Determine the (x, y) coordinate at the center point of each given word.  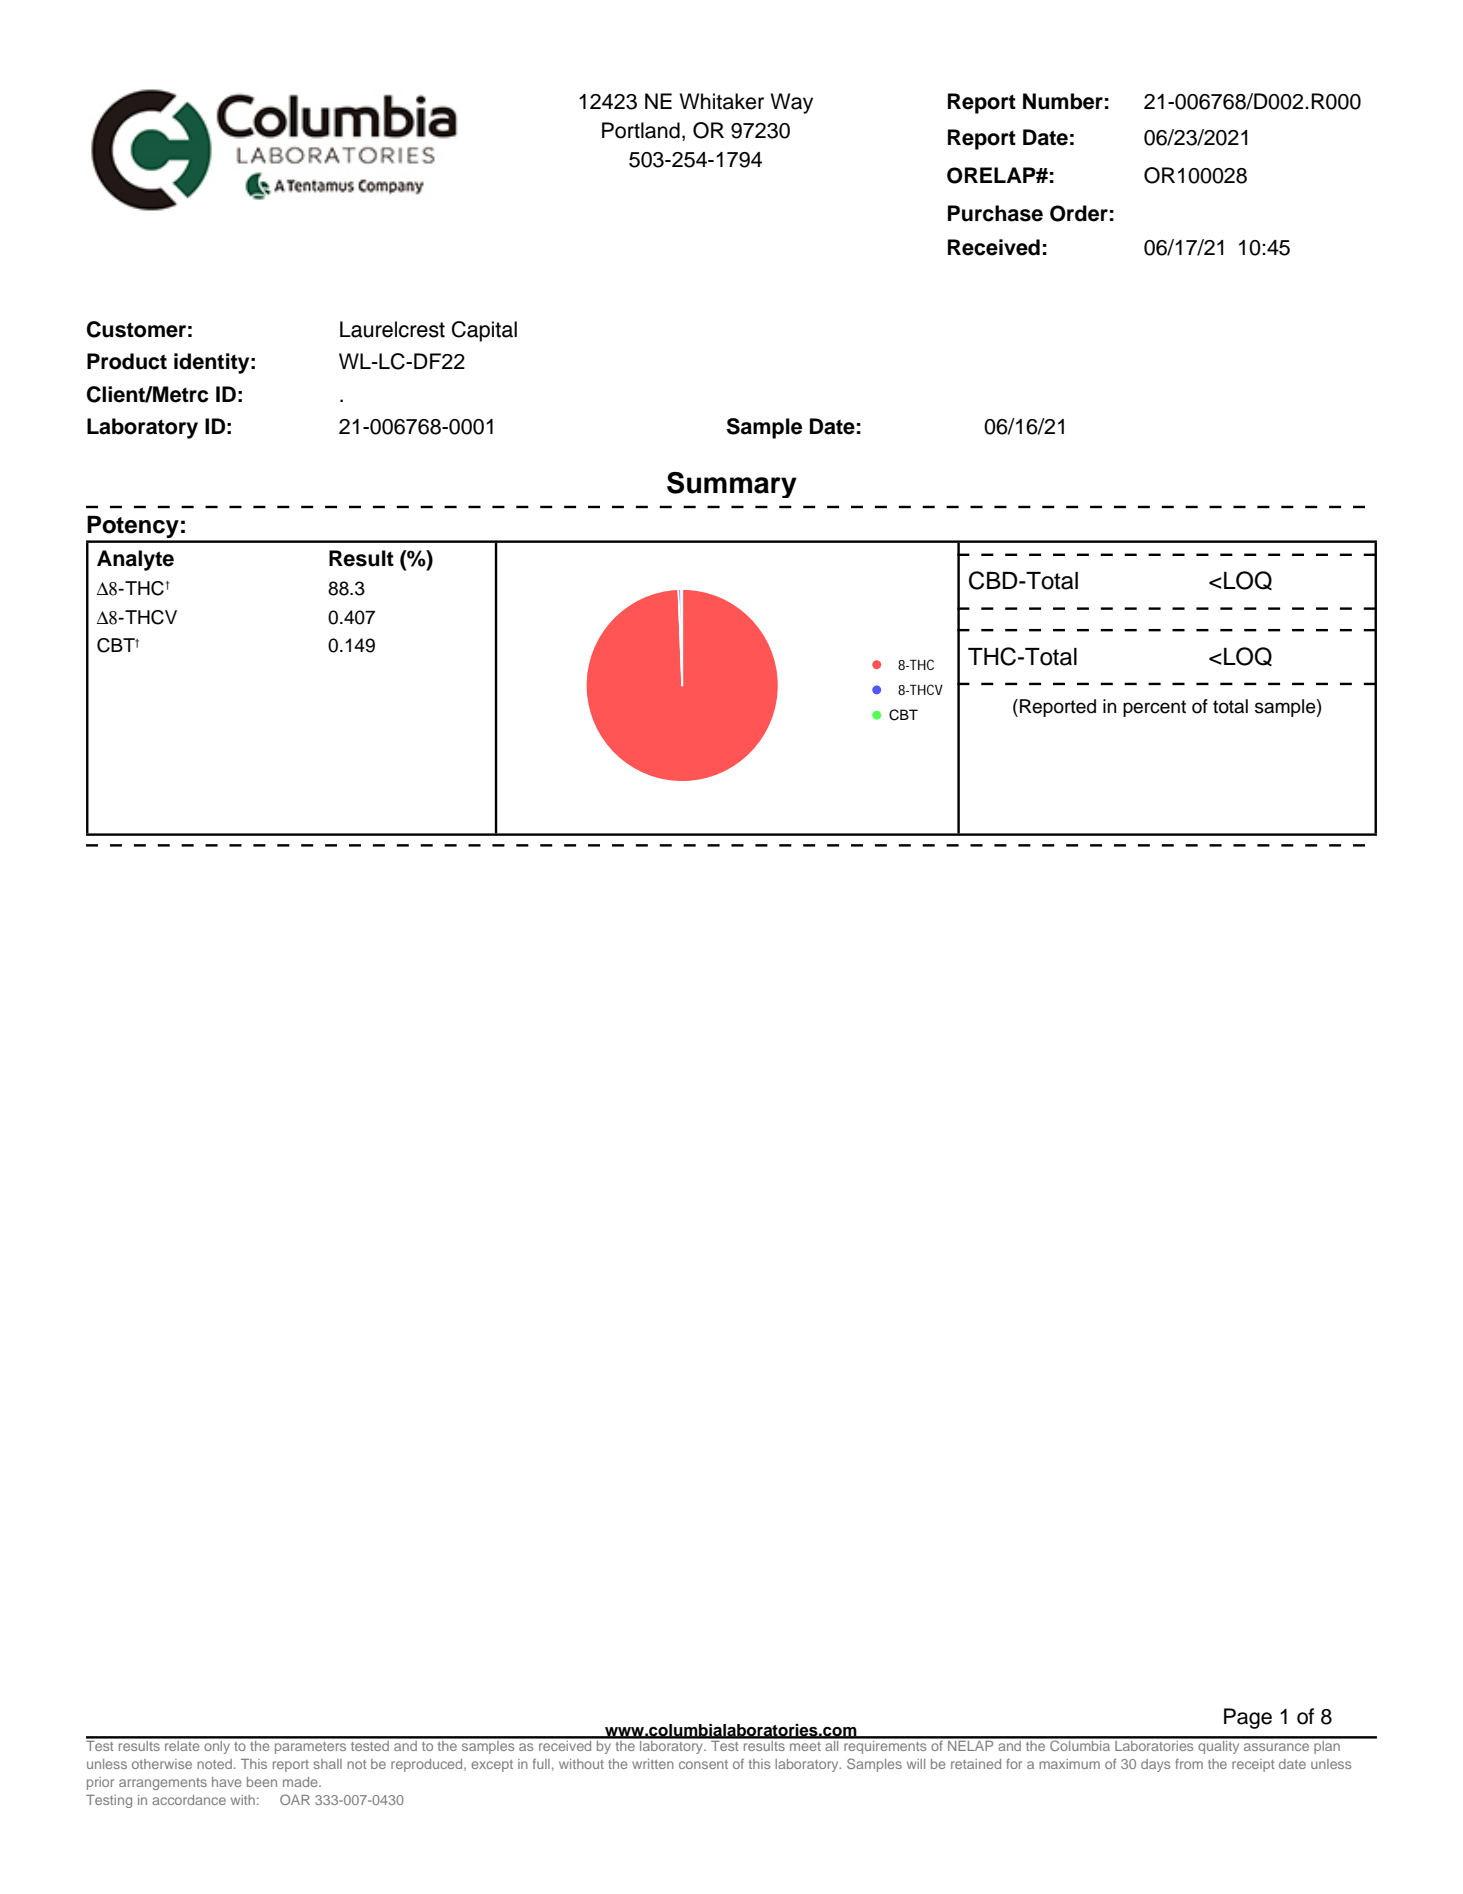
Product (127, 361)
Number (1063, 101)
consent (703, 1764)
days (1155, 1765)
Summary (732, 485)
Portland (641, 130)
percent (1154, 708)
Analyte (135, 560)
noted (214, 1764)
